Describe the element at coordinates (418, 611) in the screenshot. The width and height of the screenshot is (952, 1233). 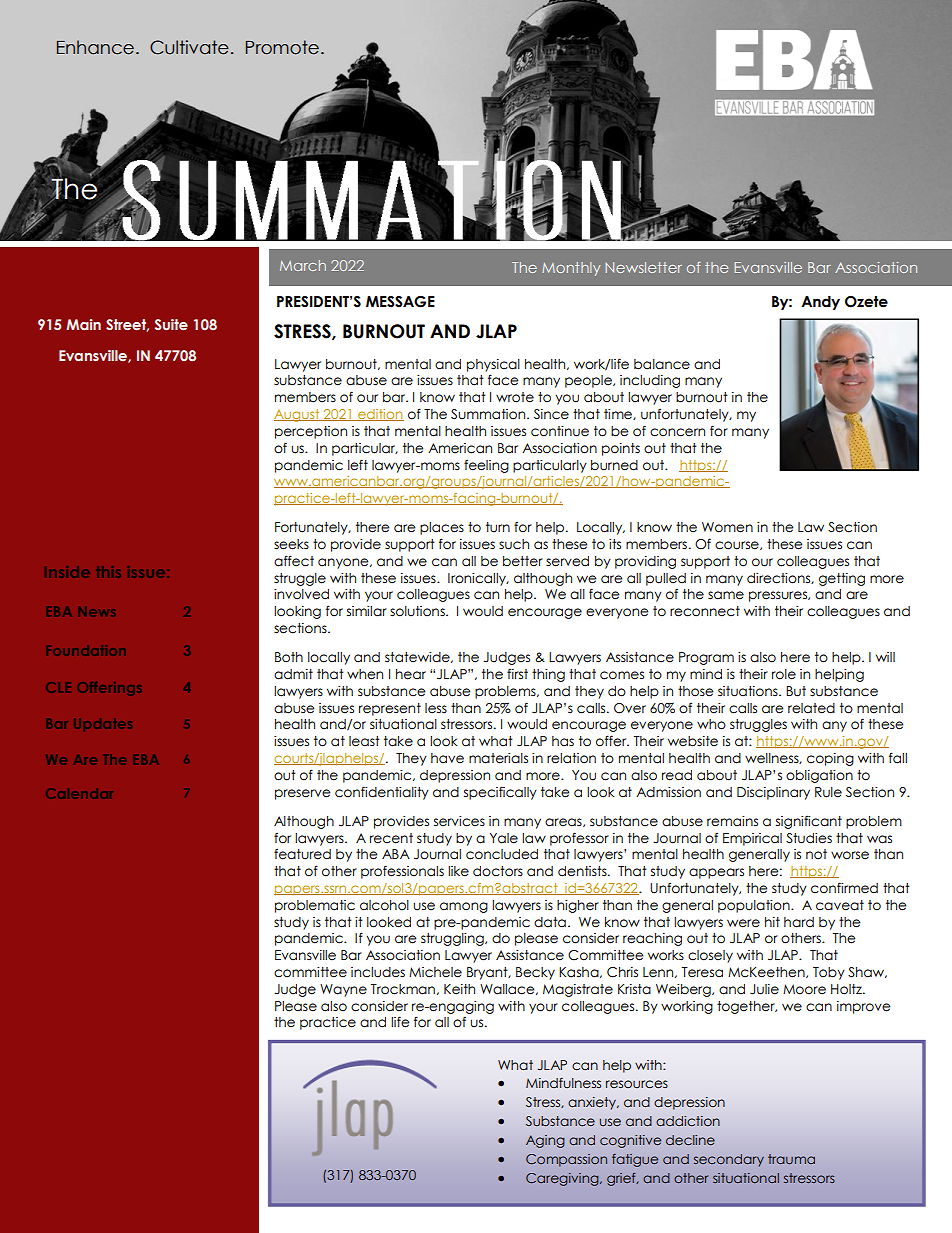
I see `solutions` at that location.
